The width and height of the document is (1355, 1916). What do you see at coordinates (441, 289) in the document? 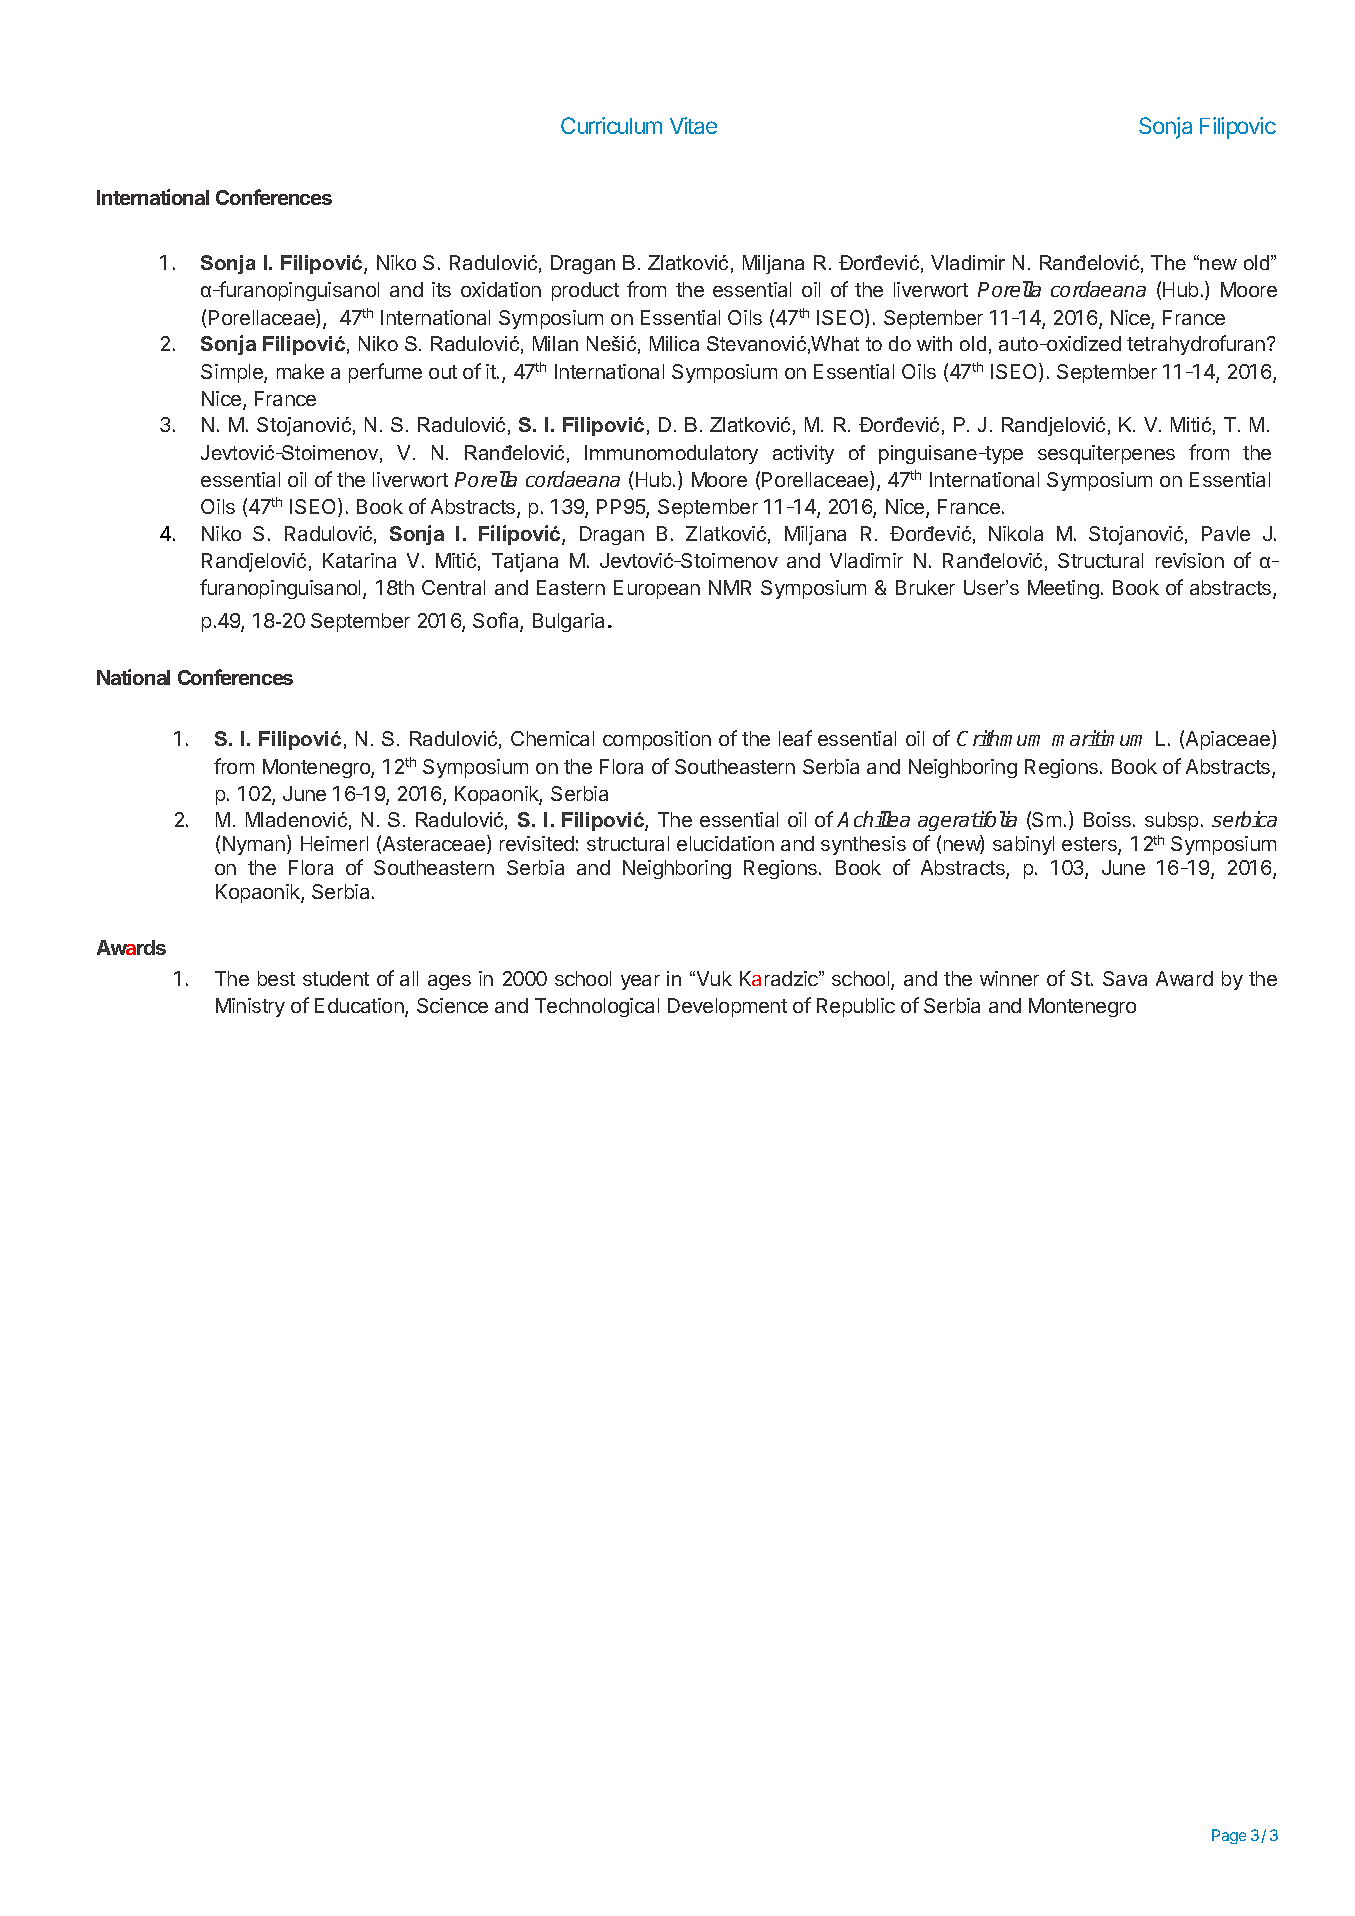
I see `its` at bounding box center [441, 289].
